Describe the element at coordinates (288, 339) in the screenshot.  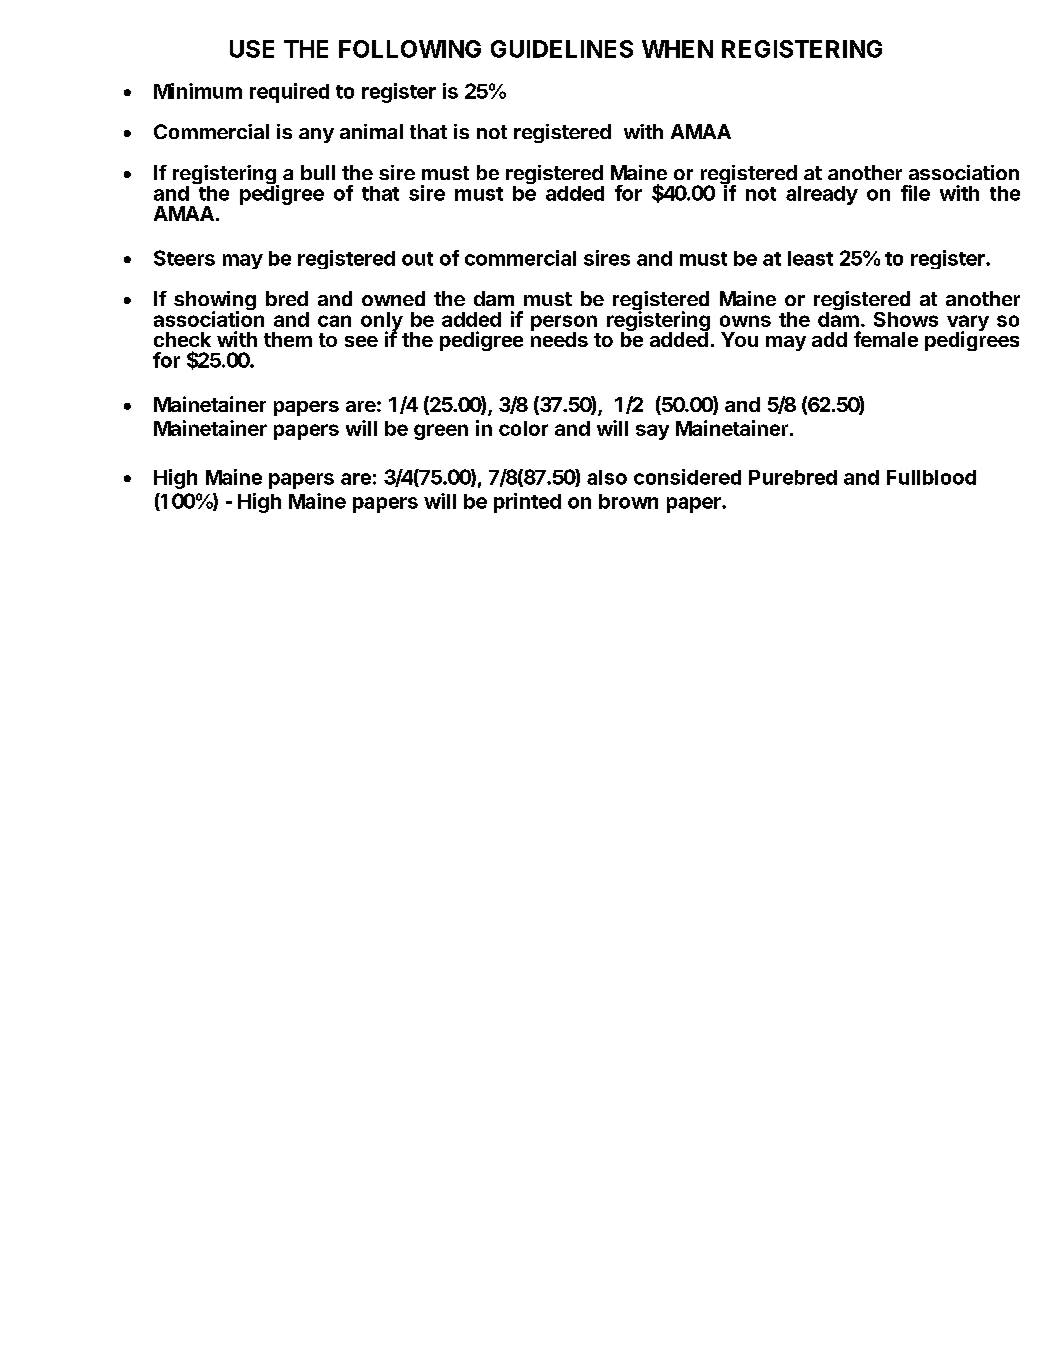
I see `them` at that location.
